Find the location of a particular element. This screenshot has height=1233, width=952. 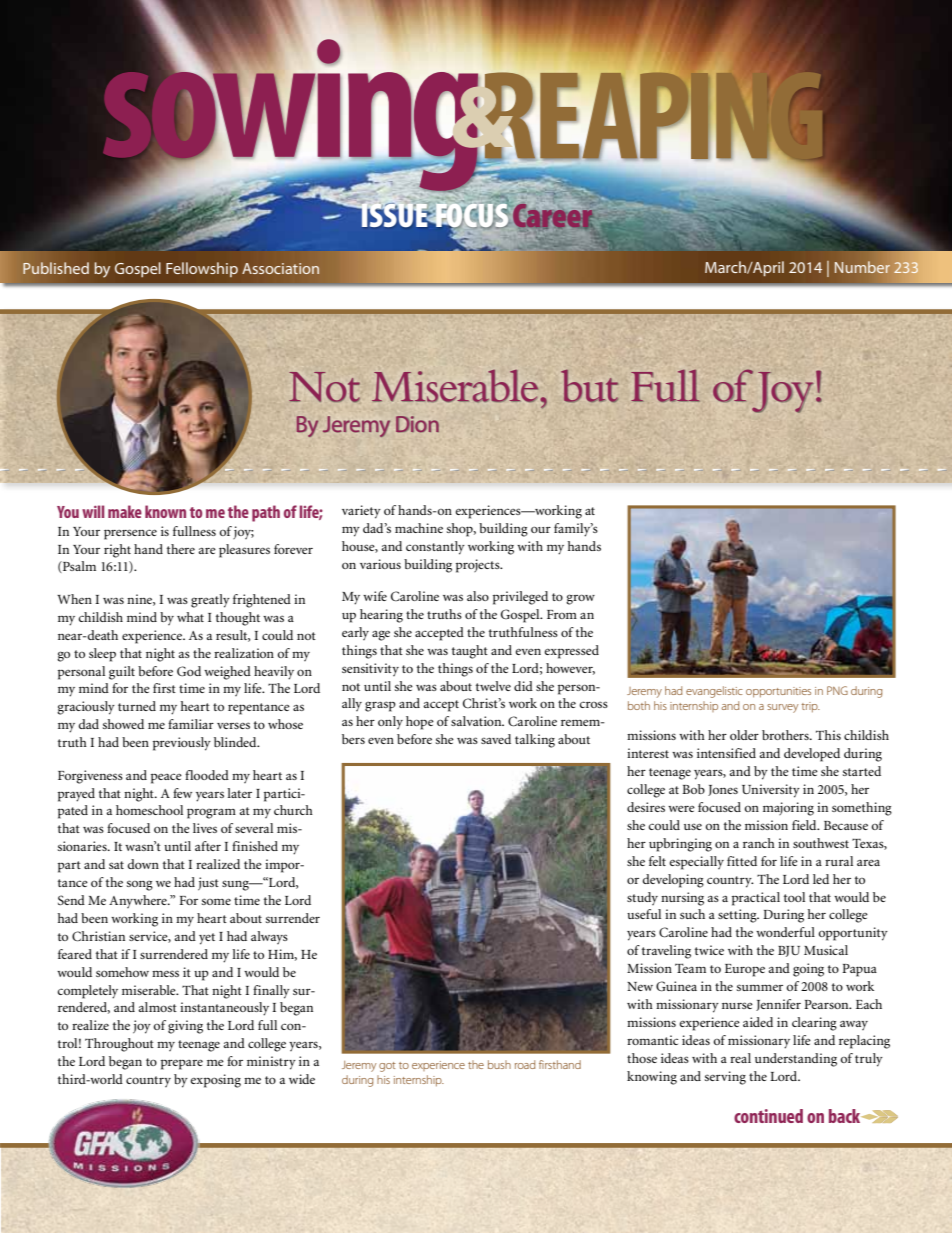

prepare is located at coordinates (182, 1064).
